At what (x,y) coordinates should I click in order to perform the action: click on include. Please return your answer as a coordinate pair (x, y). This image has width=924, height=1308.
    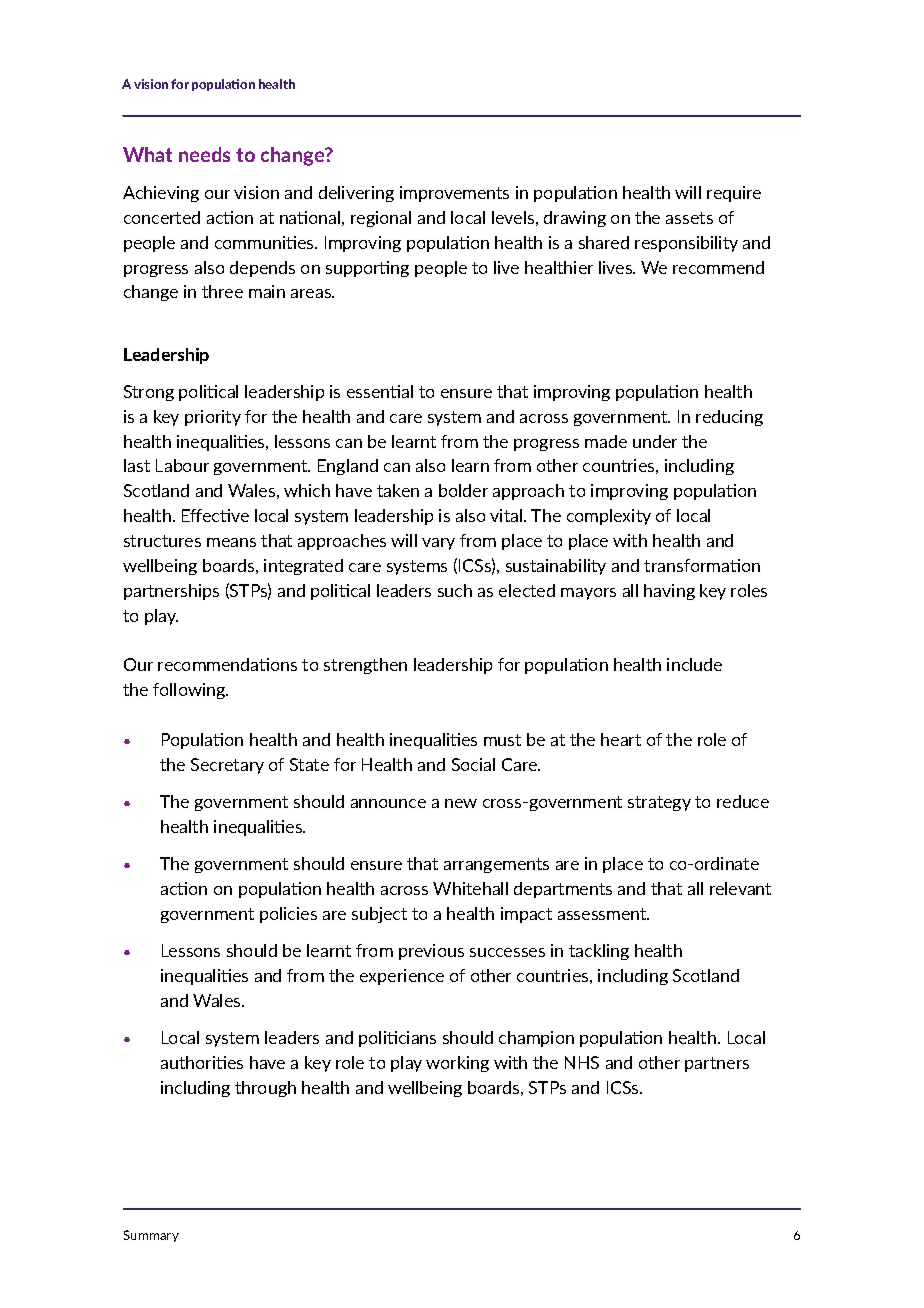
    Looking at the image, I should click on (694, 664).
